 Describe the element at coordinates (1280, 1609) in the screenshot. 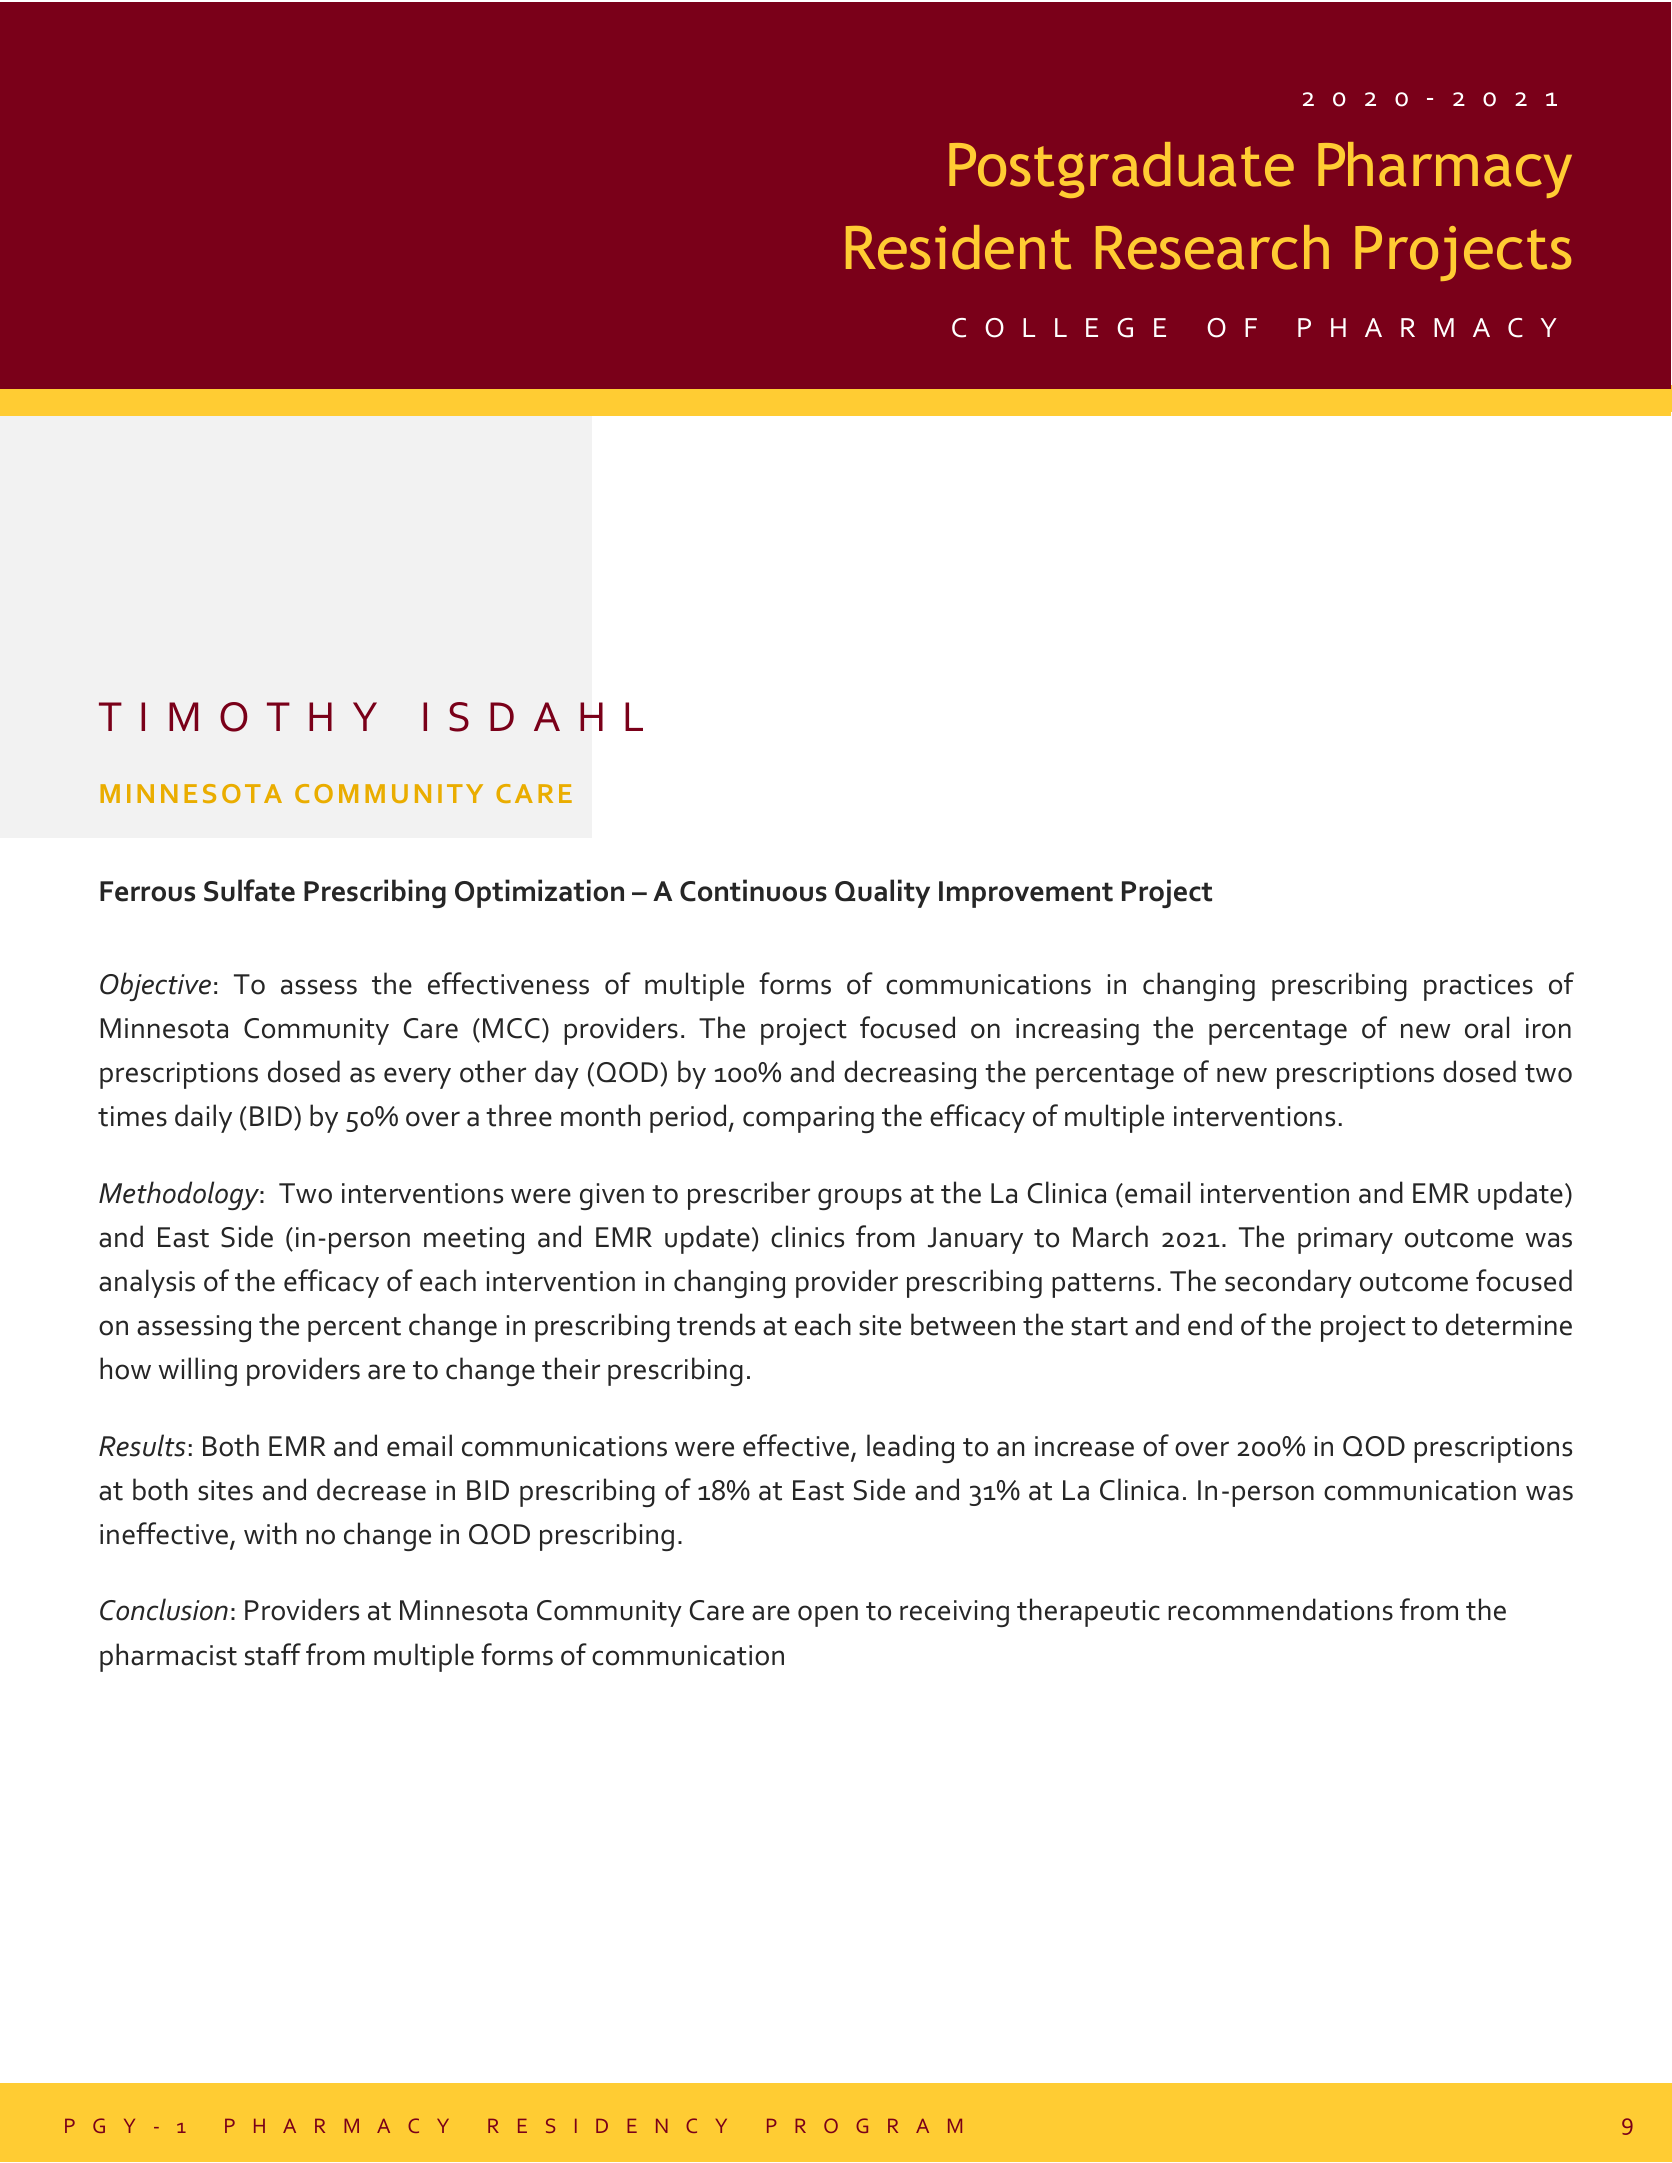

I see `recommendations` at that location.
